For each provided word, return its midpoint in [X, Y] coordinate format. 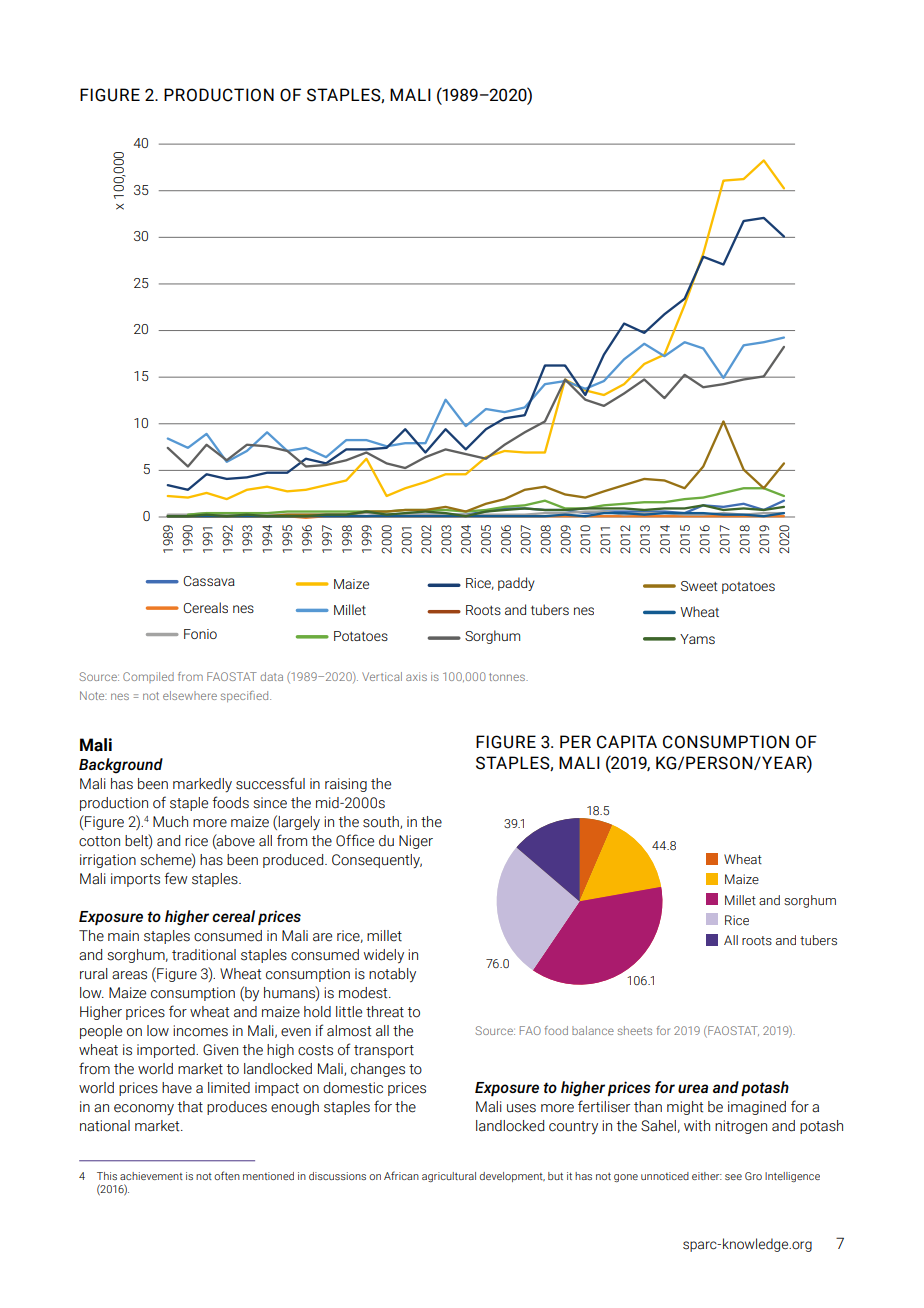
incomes [200, 1031]
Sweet [699, 586]
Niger [416, 842]
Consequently [377, 861]
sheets [635, 1030]
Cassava [209, 581]
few [176, 878]
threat [385, 1012]
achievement [151, 1176]
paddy [516, 584]
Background [121, 766]
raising [346, 785]
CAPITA [627, 742]
